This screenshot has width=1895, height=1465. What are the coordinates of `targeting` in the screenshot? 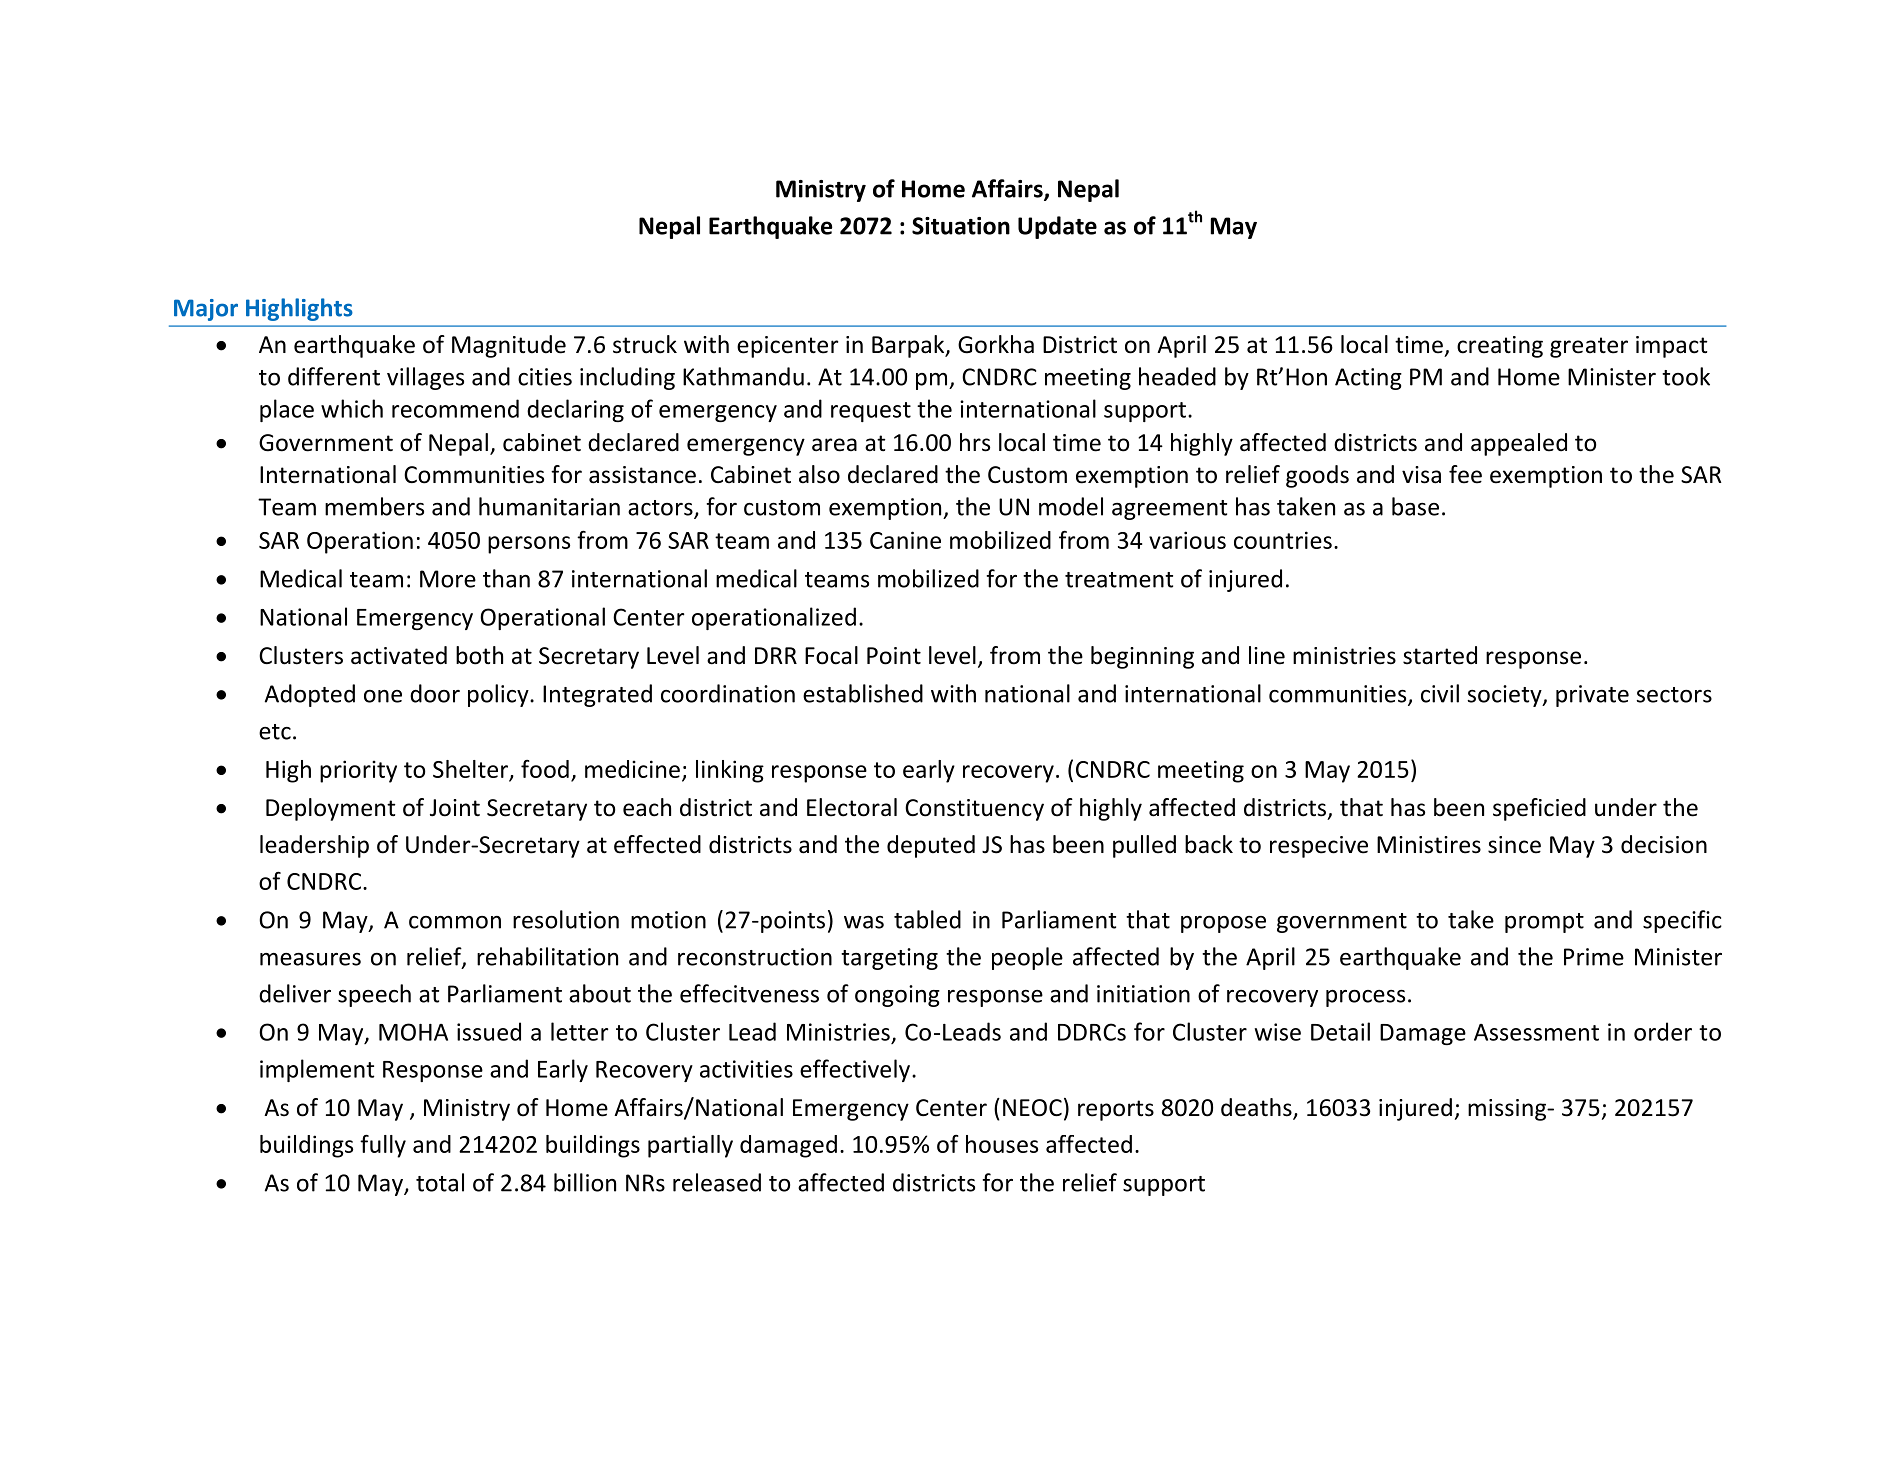 It's located at (889, 959).
